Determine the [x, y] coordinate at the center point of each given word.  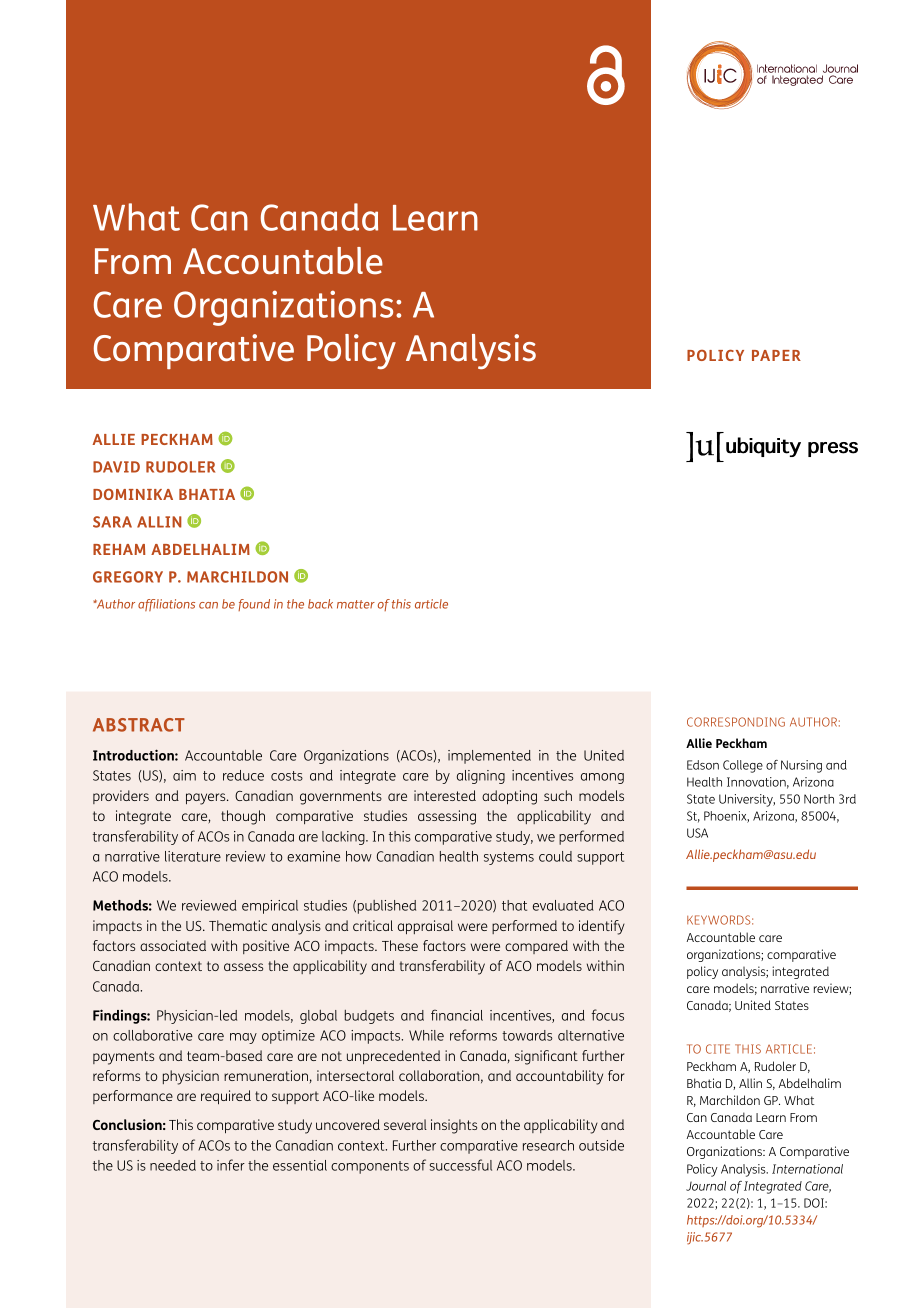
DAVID [116, 467]
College [743, 766]
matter [356, 604]
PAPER [776, 355]
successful [461, 1165]
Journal [706, 1186]
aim [184, 775]
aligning [481, 777]
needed [173, 1165]
